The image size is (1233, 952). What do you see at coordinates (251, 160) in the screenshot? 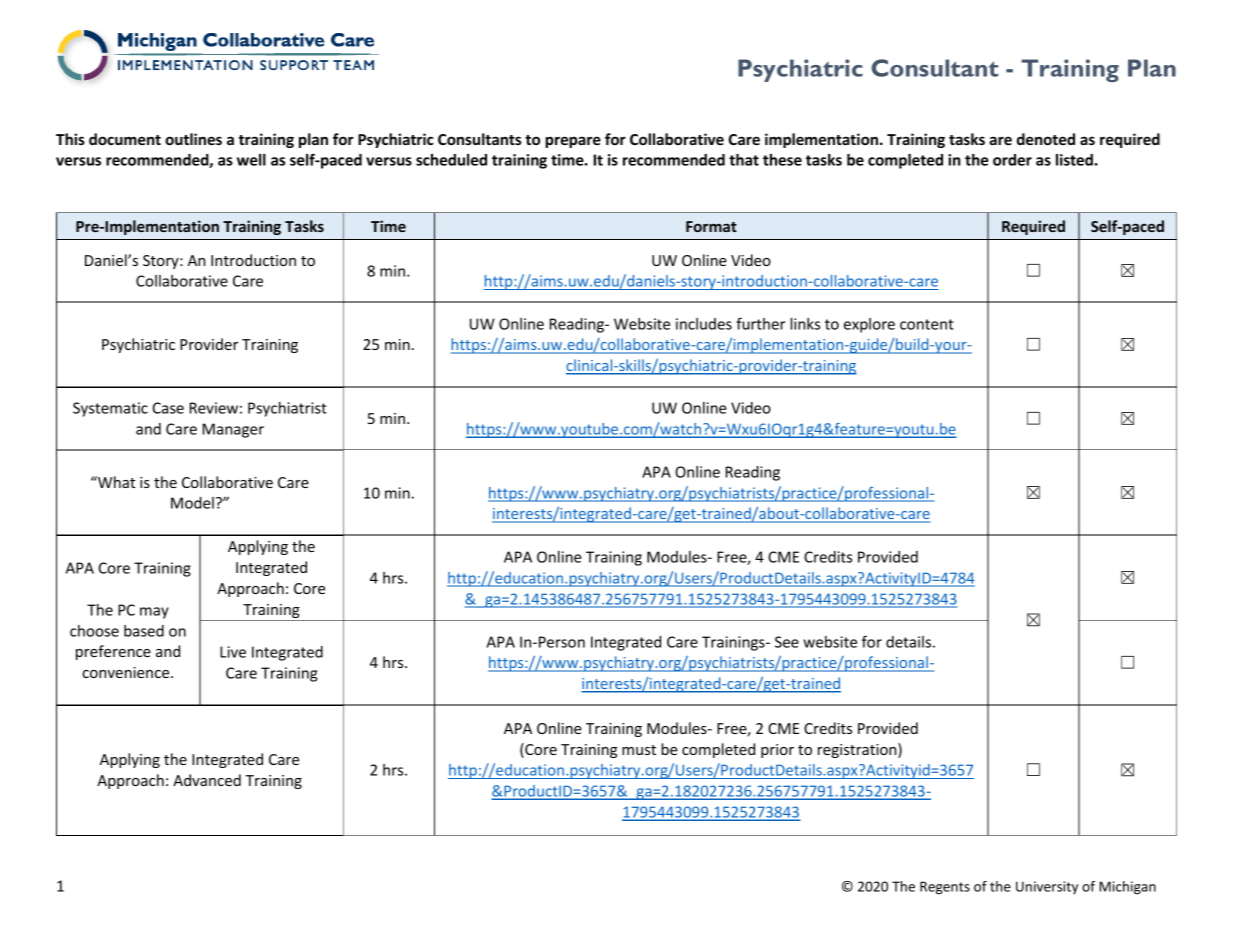
I see `well` at bounding box center [251, 160].
